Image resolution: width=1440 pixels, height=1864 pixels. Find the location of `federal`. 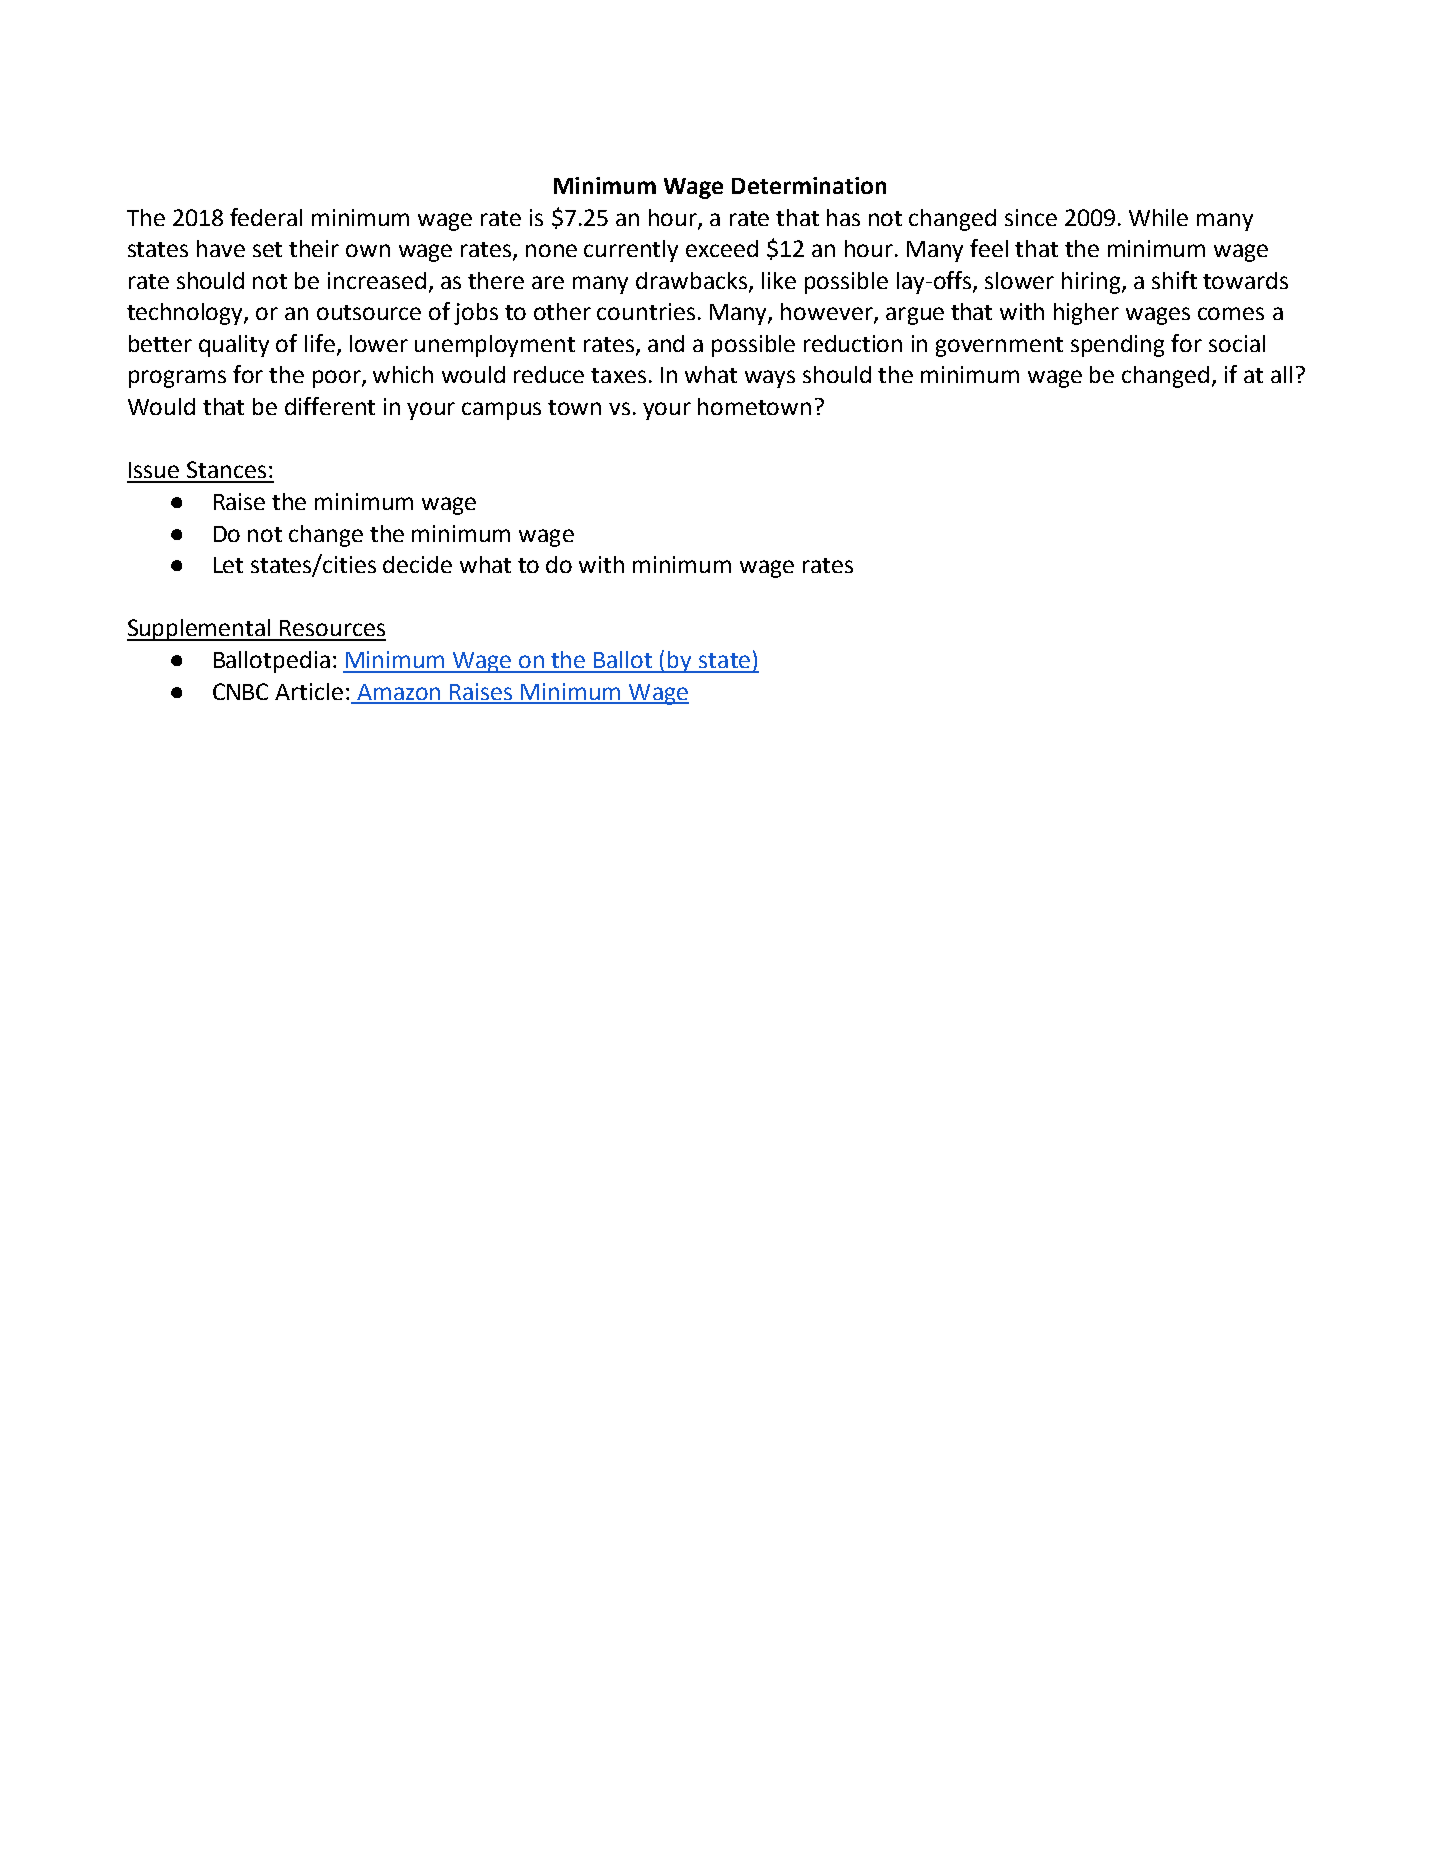

federal is located at coordinates (266, 217).
